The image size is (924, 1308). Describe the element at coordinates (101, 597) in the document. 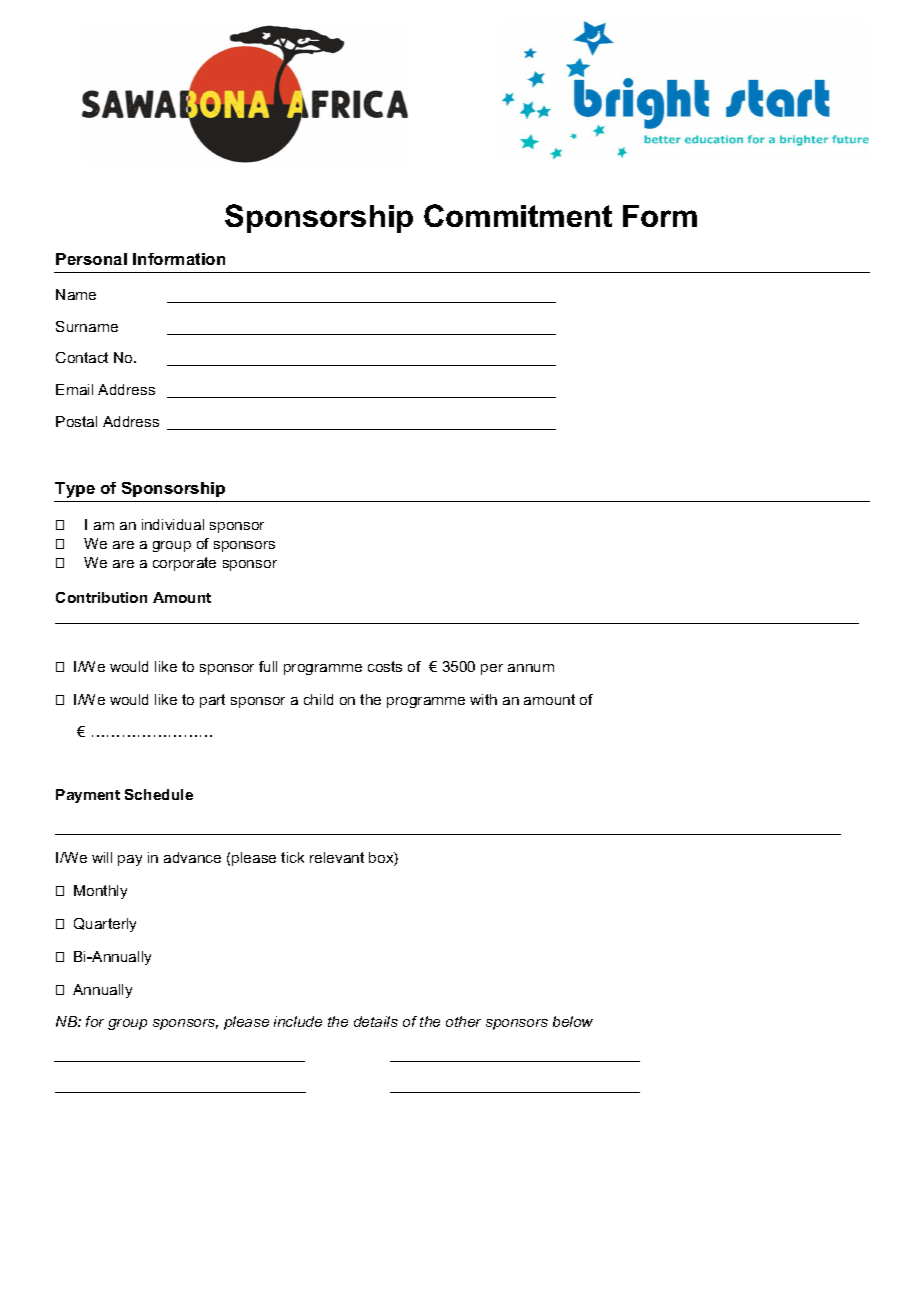

I see `Contribution` at that location.
